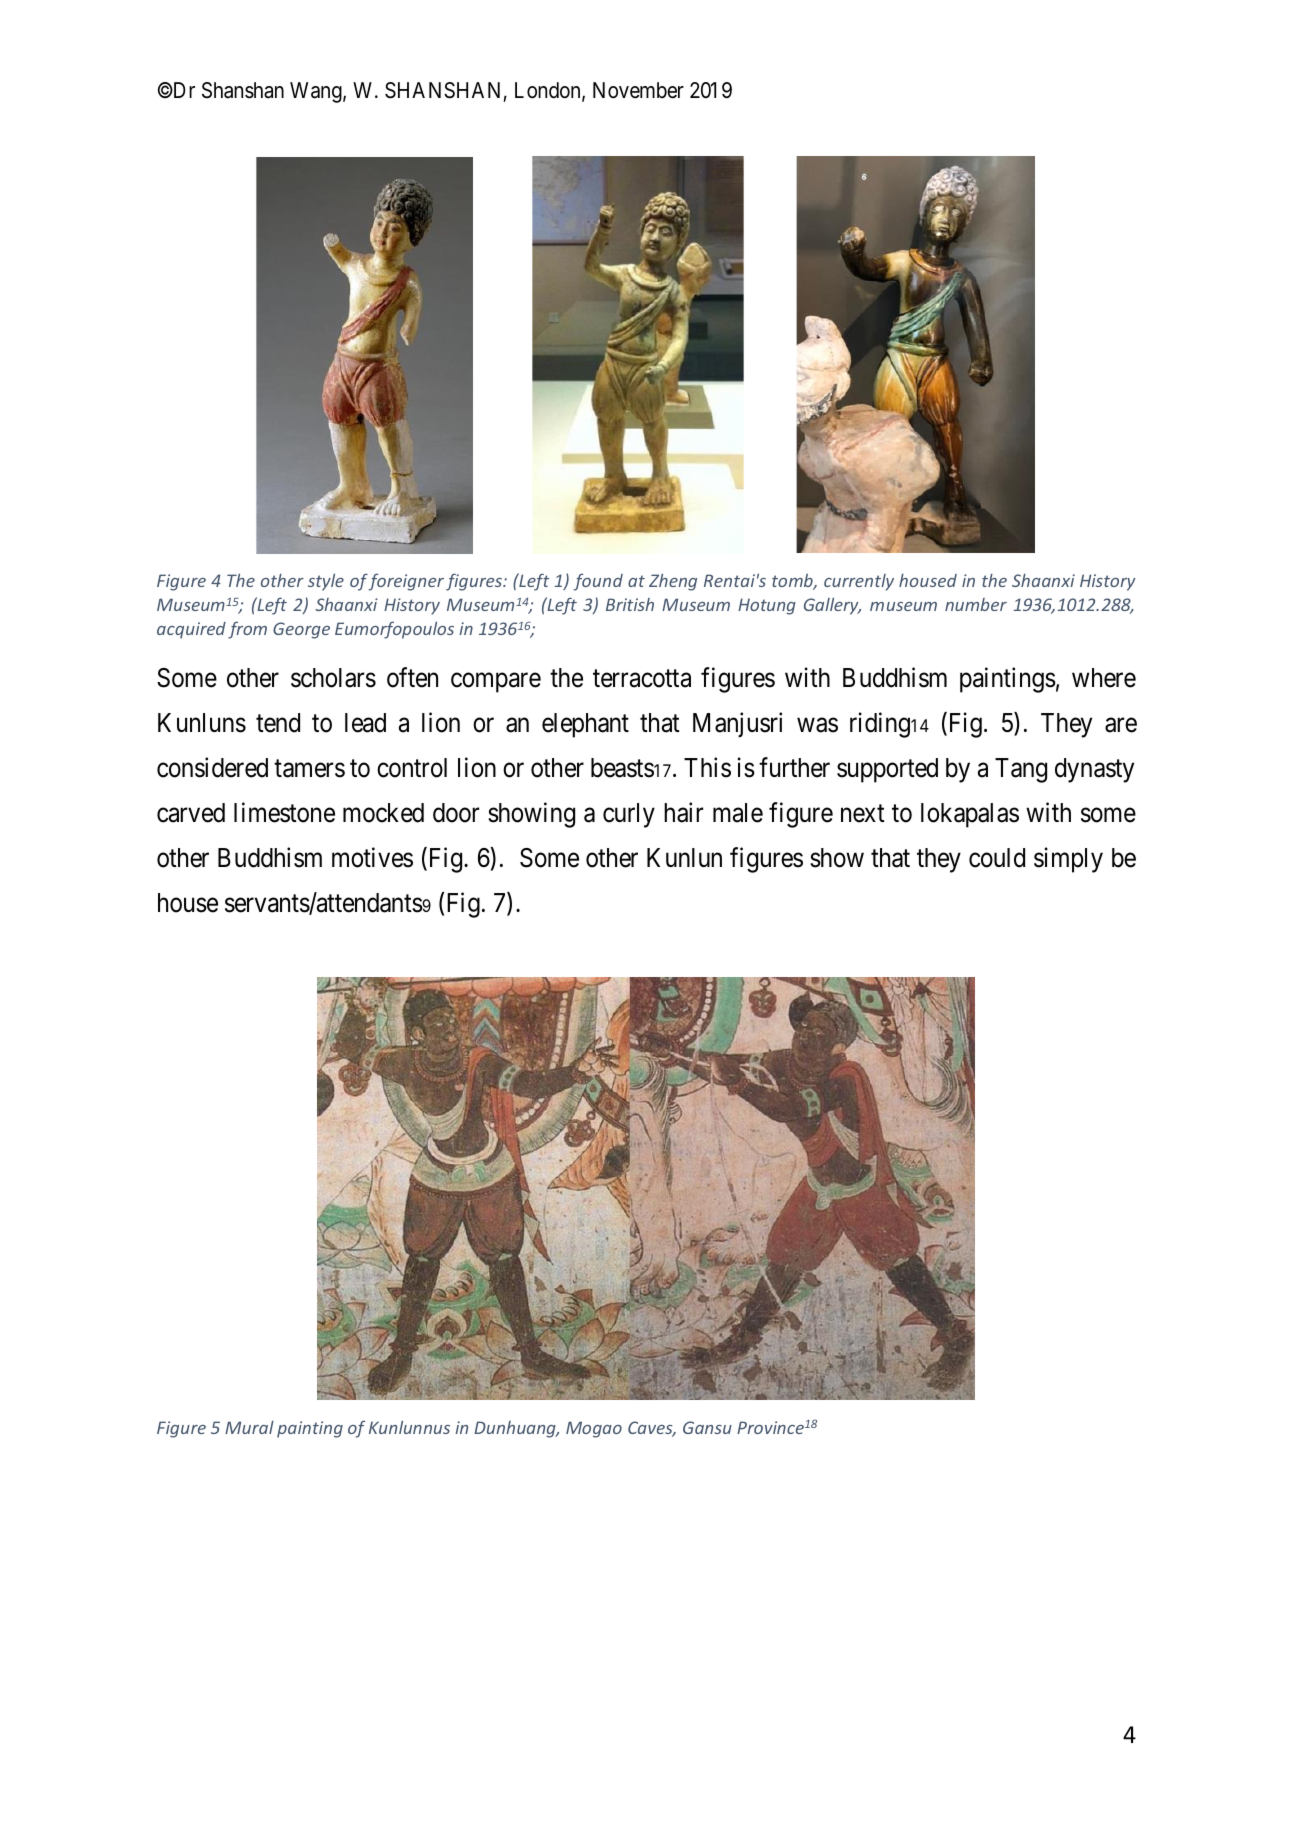  What do you see at coordinates (859, 582) in the screenshot?
I see `currently` at bounding box center [859, 582].
